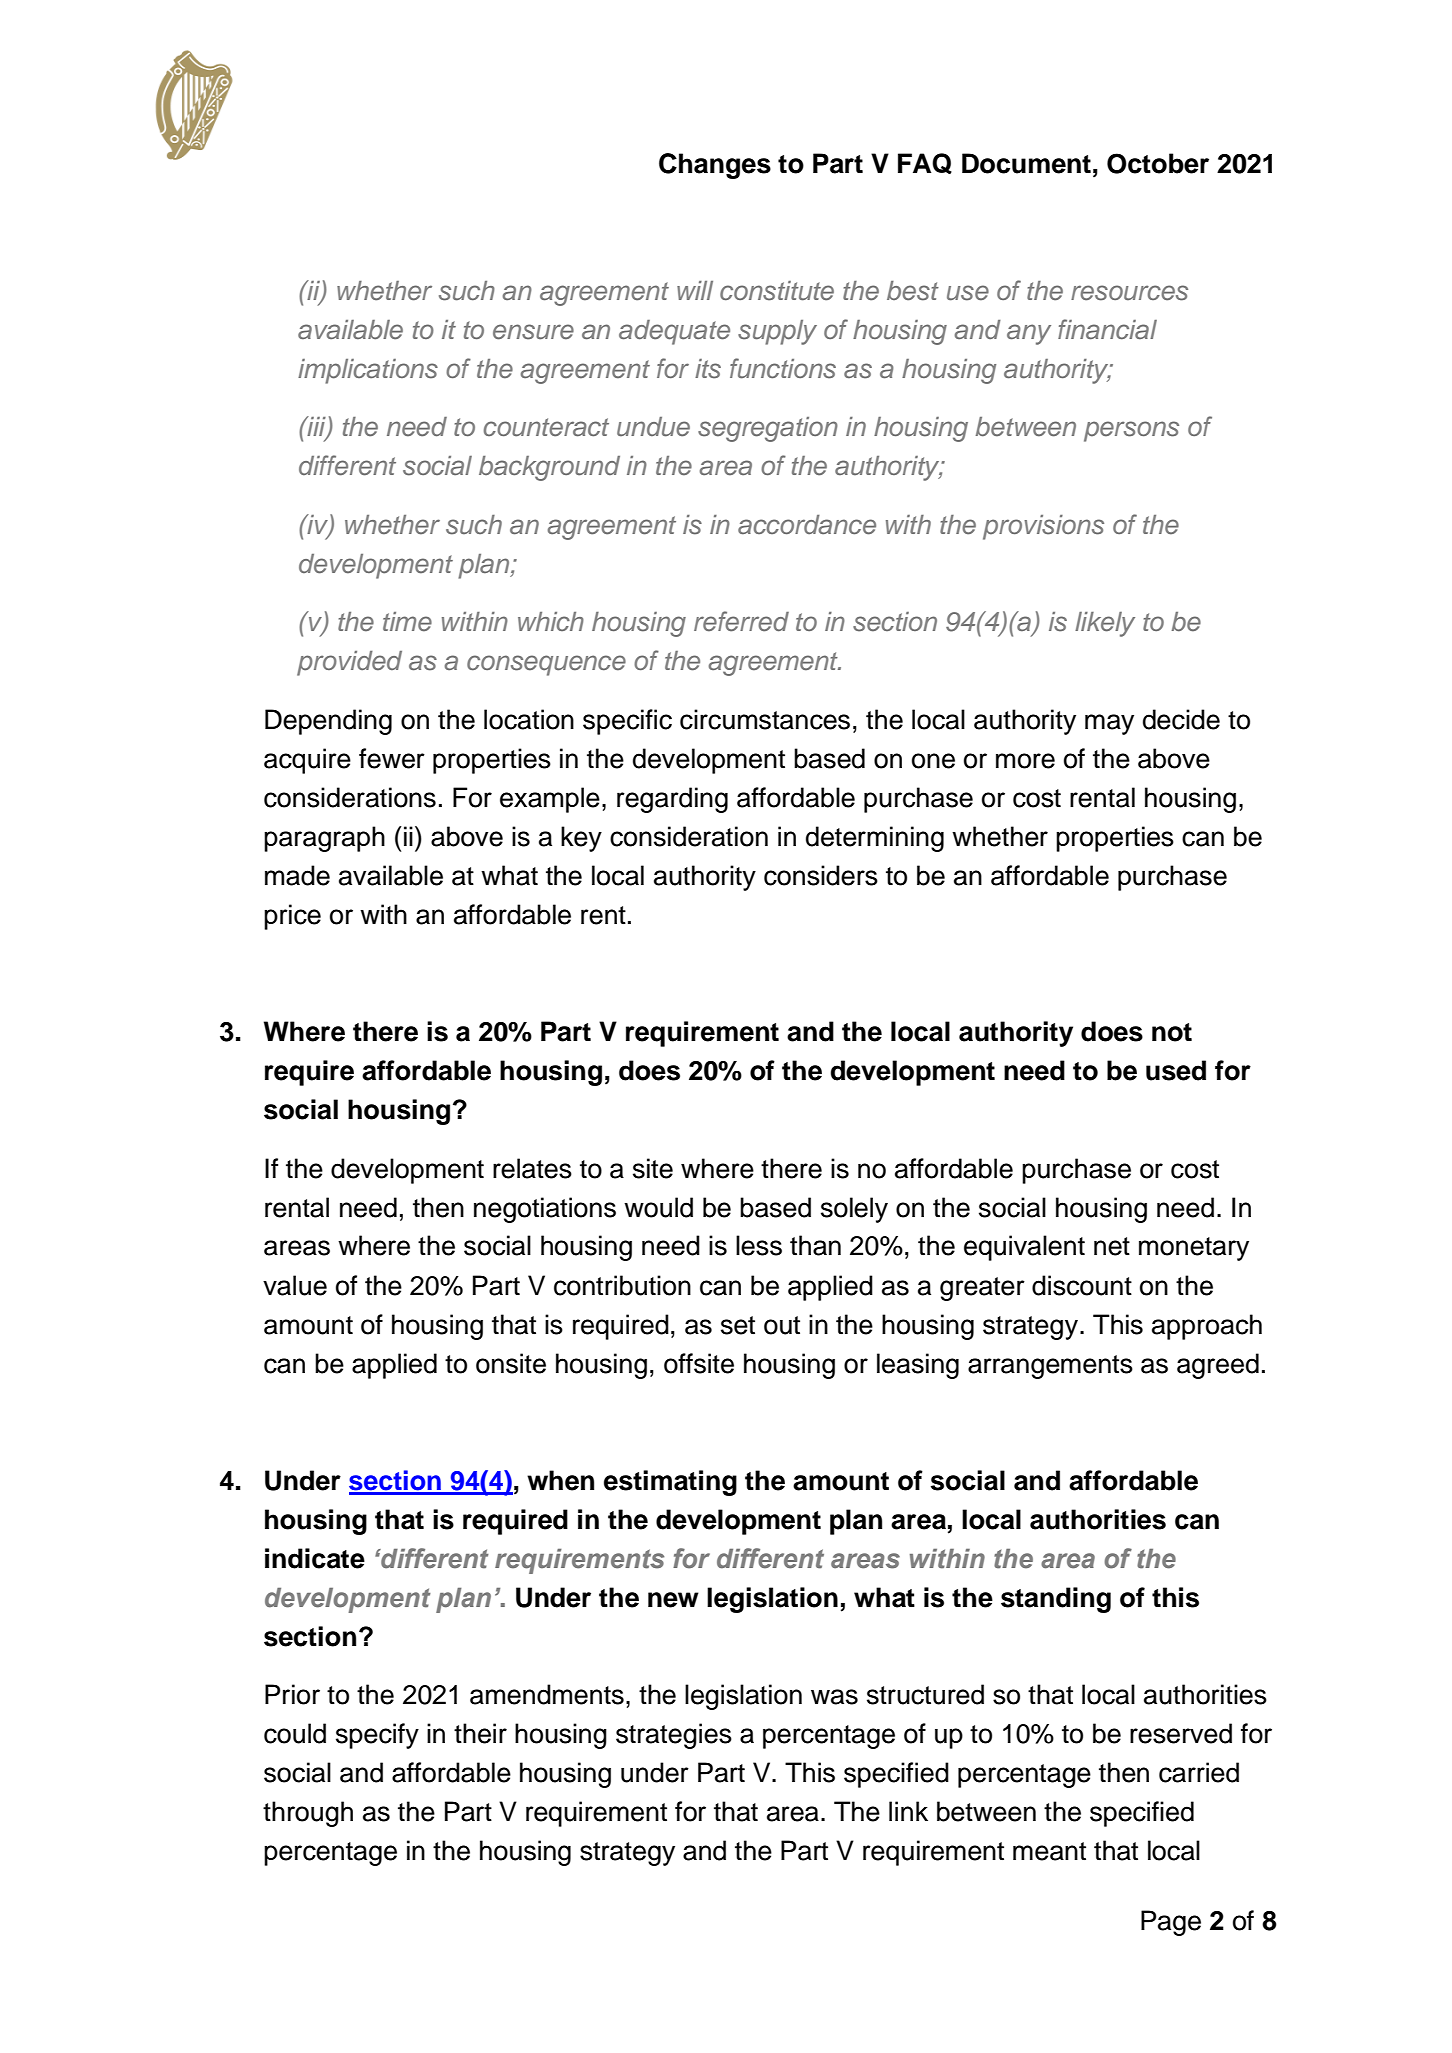 This screenshot has height=2053, width=1452. Describe the element at coordinates (715, 166) in the screenshot. I see `Changes` at that location.
